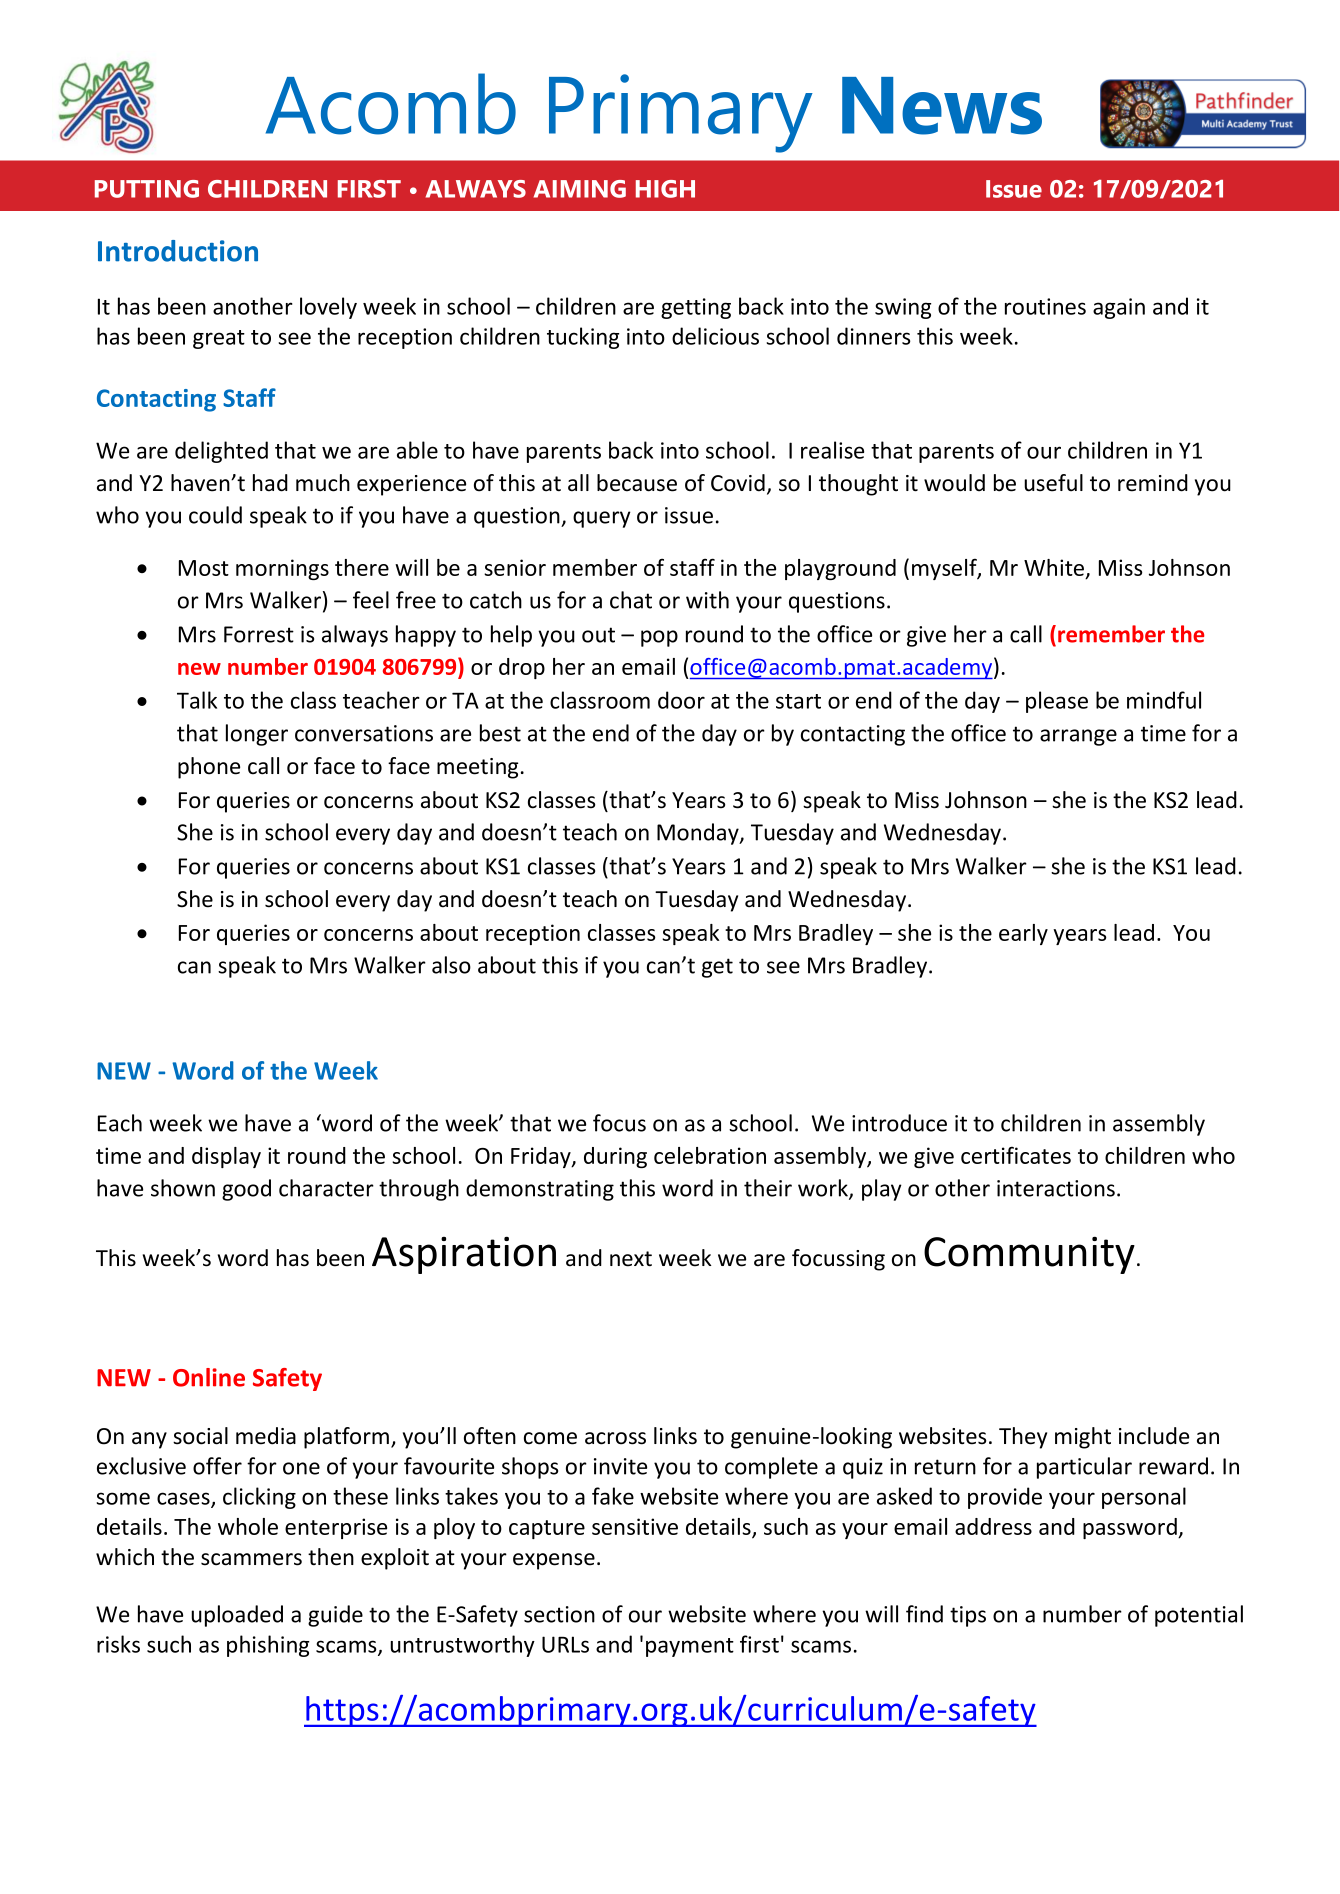  I want to click on phone, so click(209, 768).
